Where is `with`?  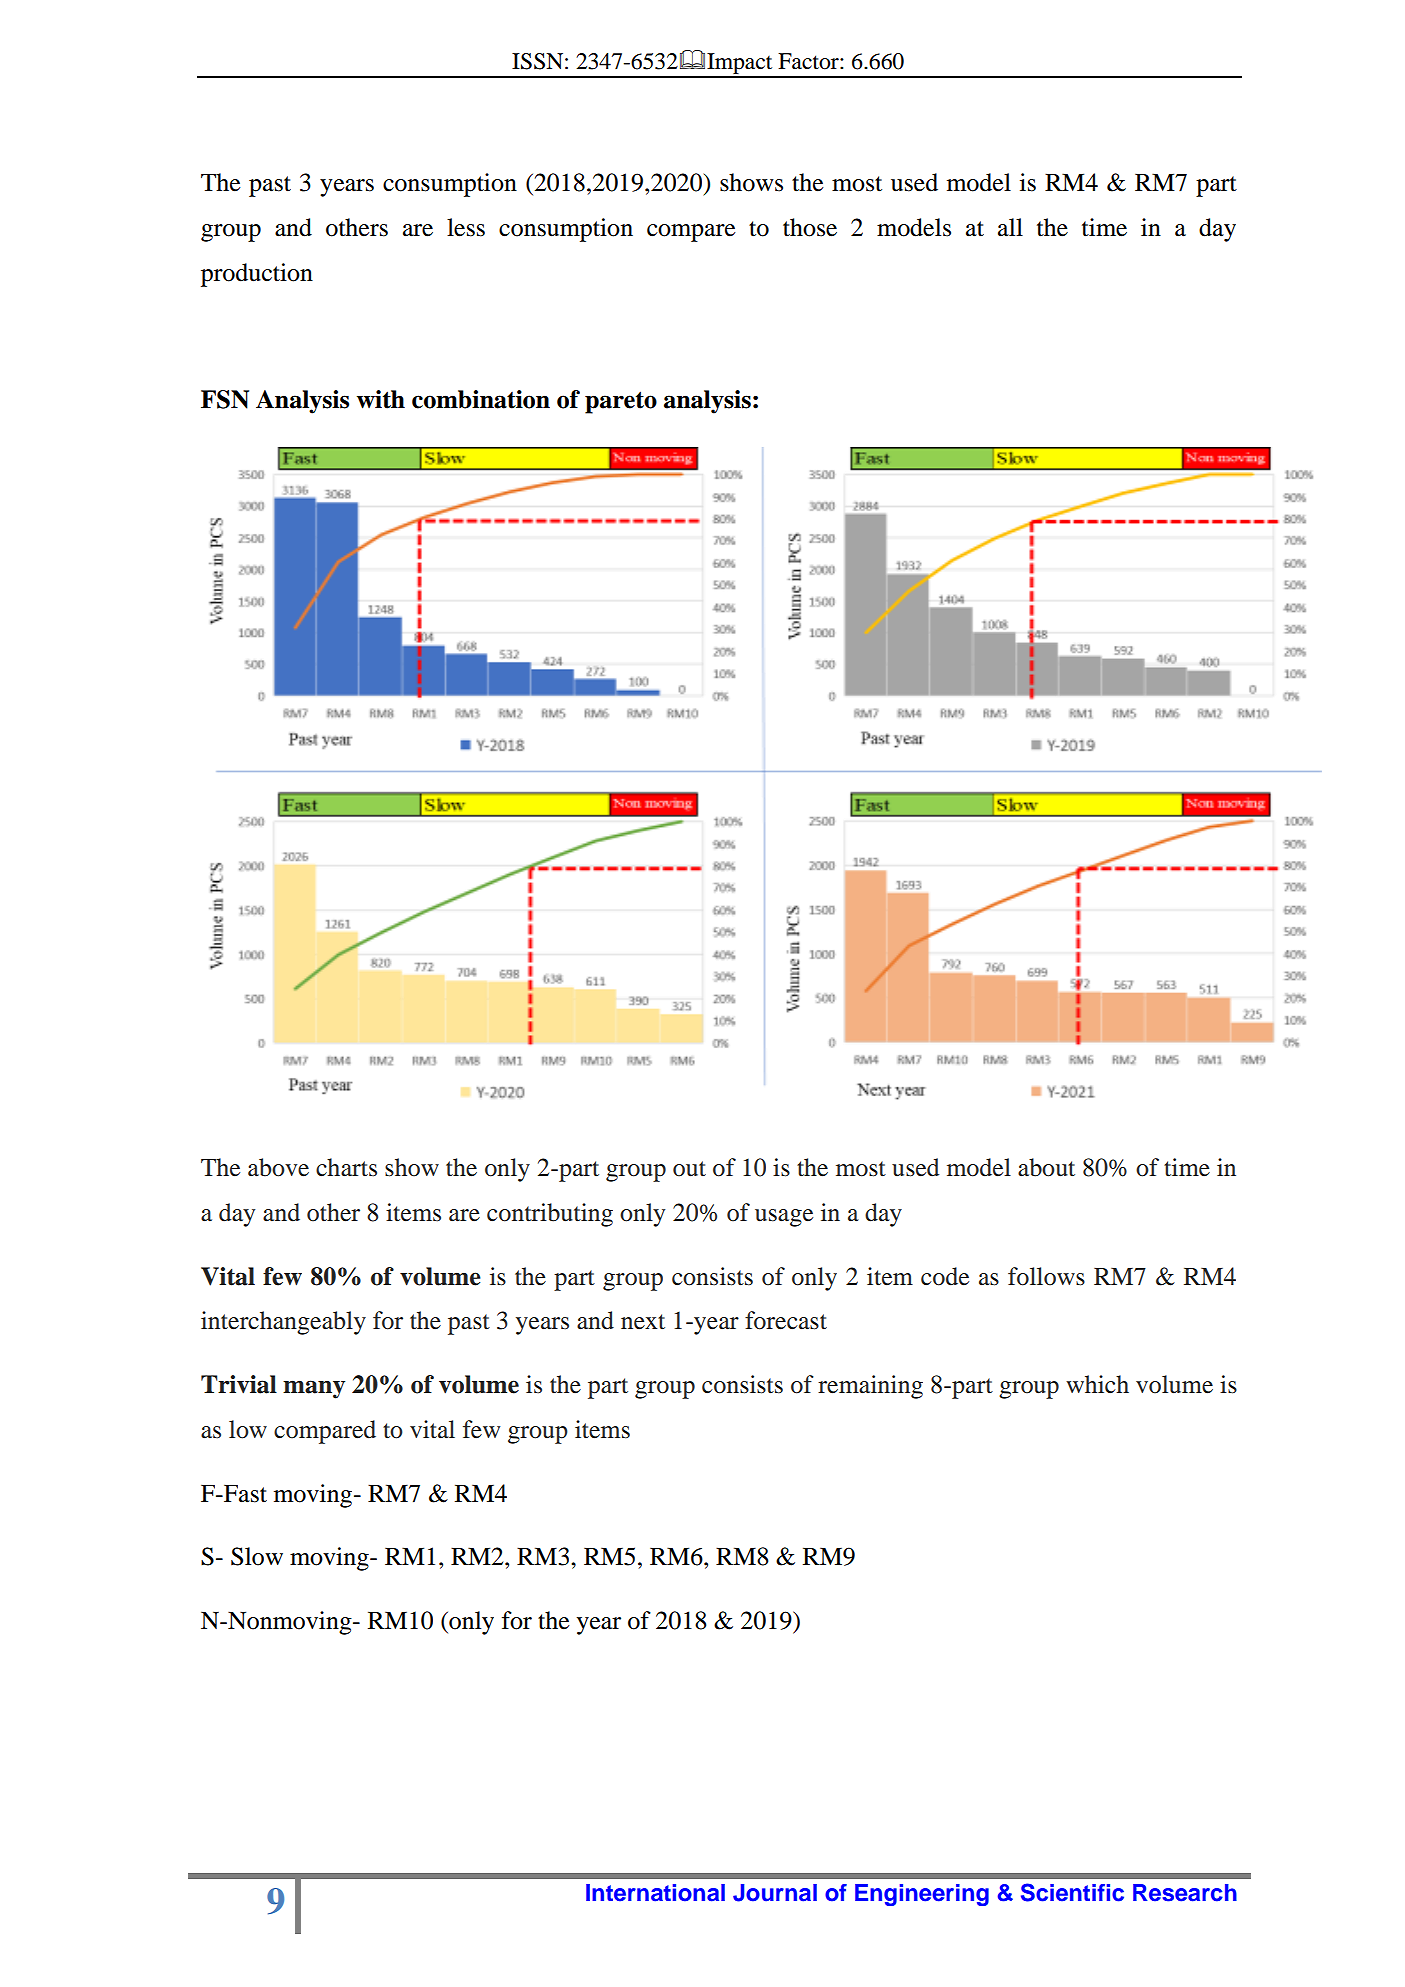 with is located at coordinates (381, 399).
